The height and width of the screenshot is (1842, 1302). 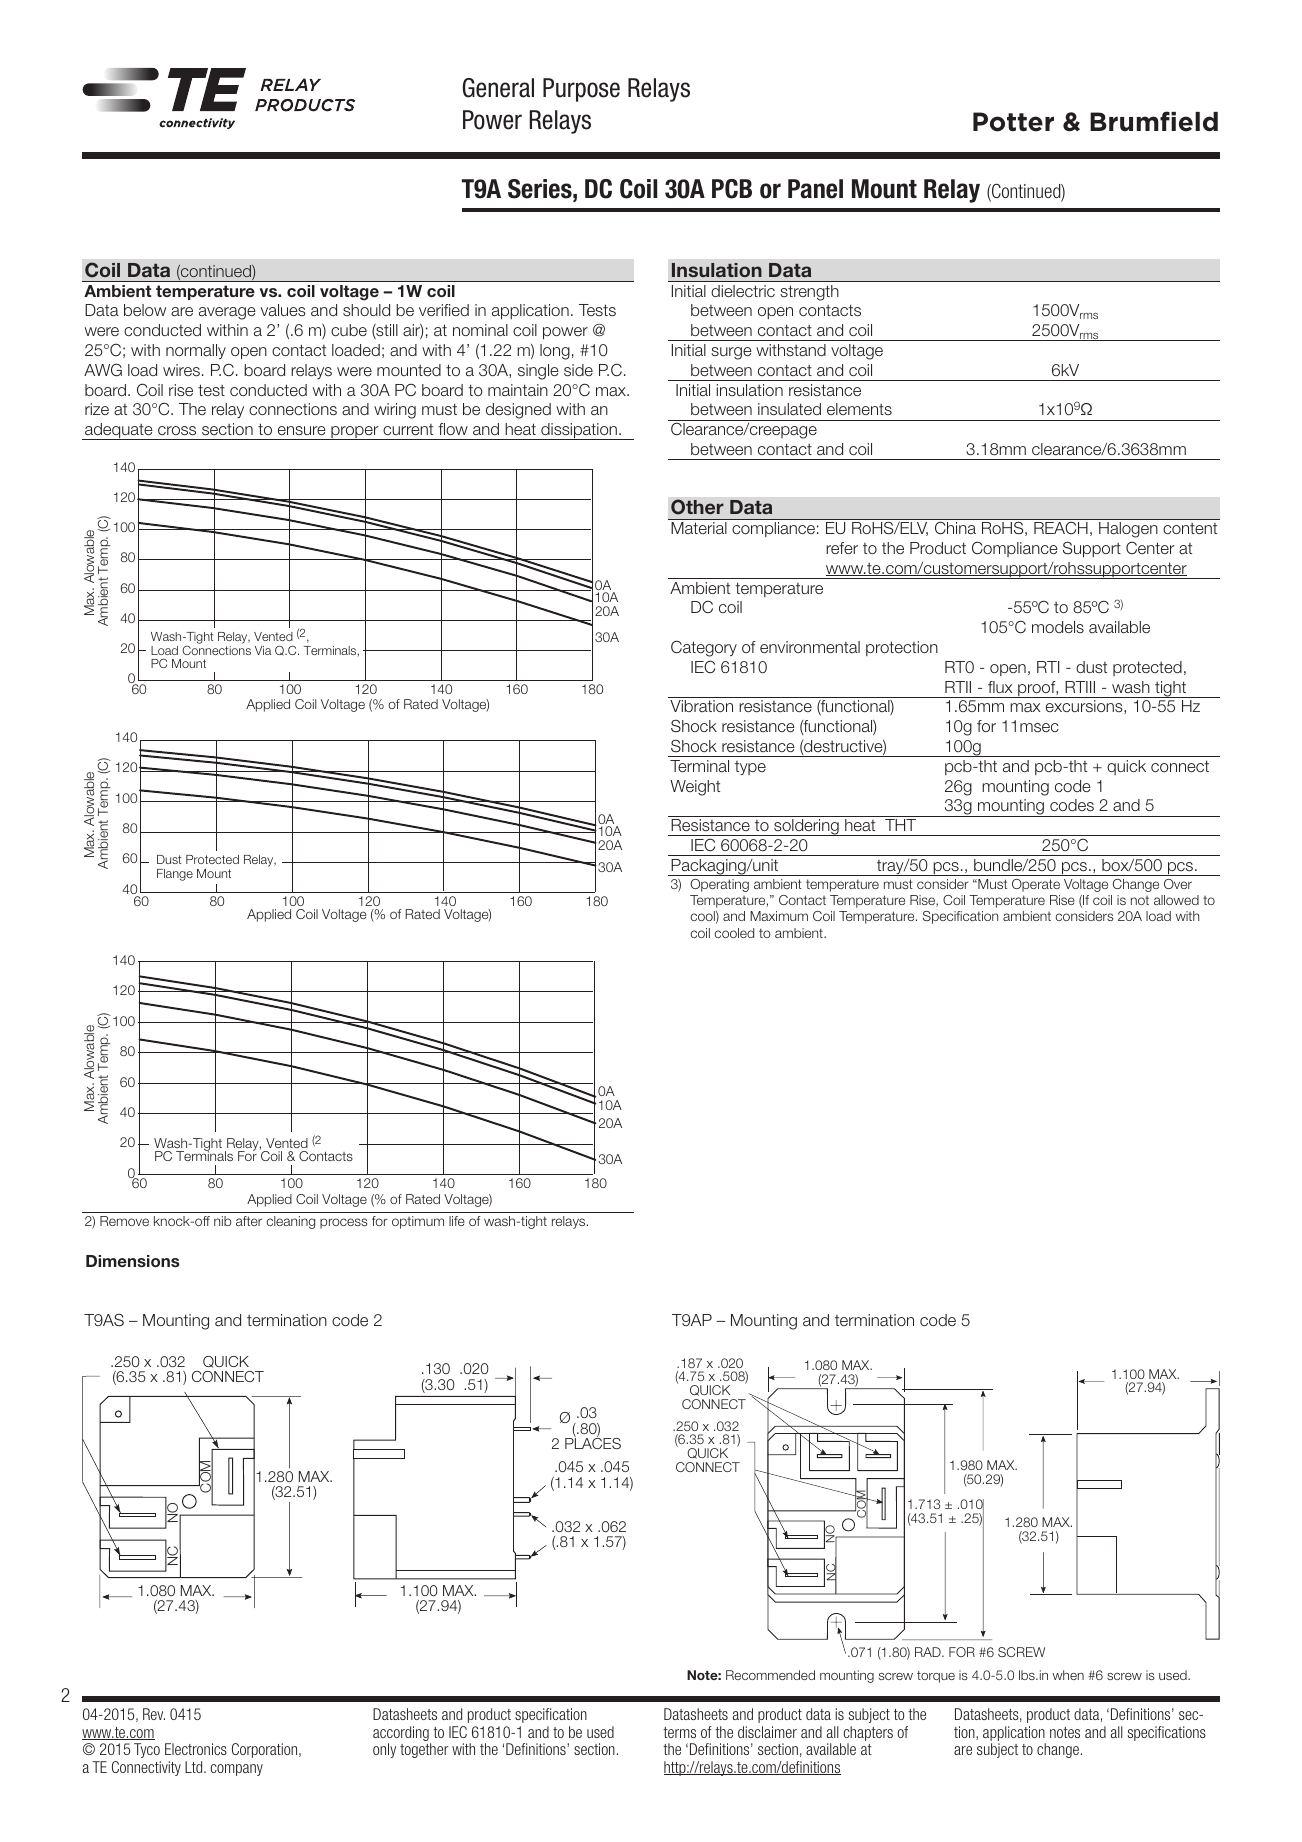 What do you see at coordinates (457, 1221) in the screenshot?
I see `life` at bounding box center [457, 1221].
